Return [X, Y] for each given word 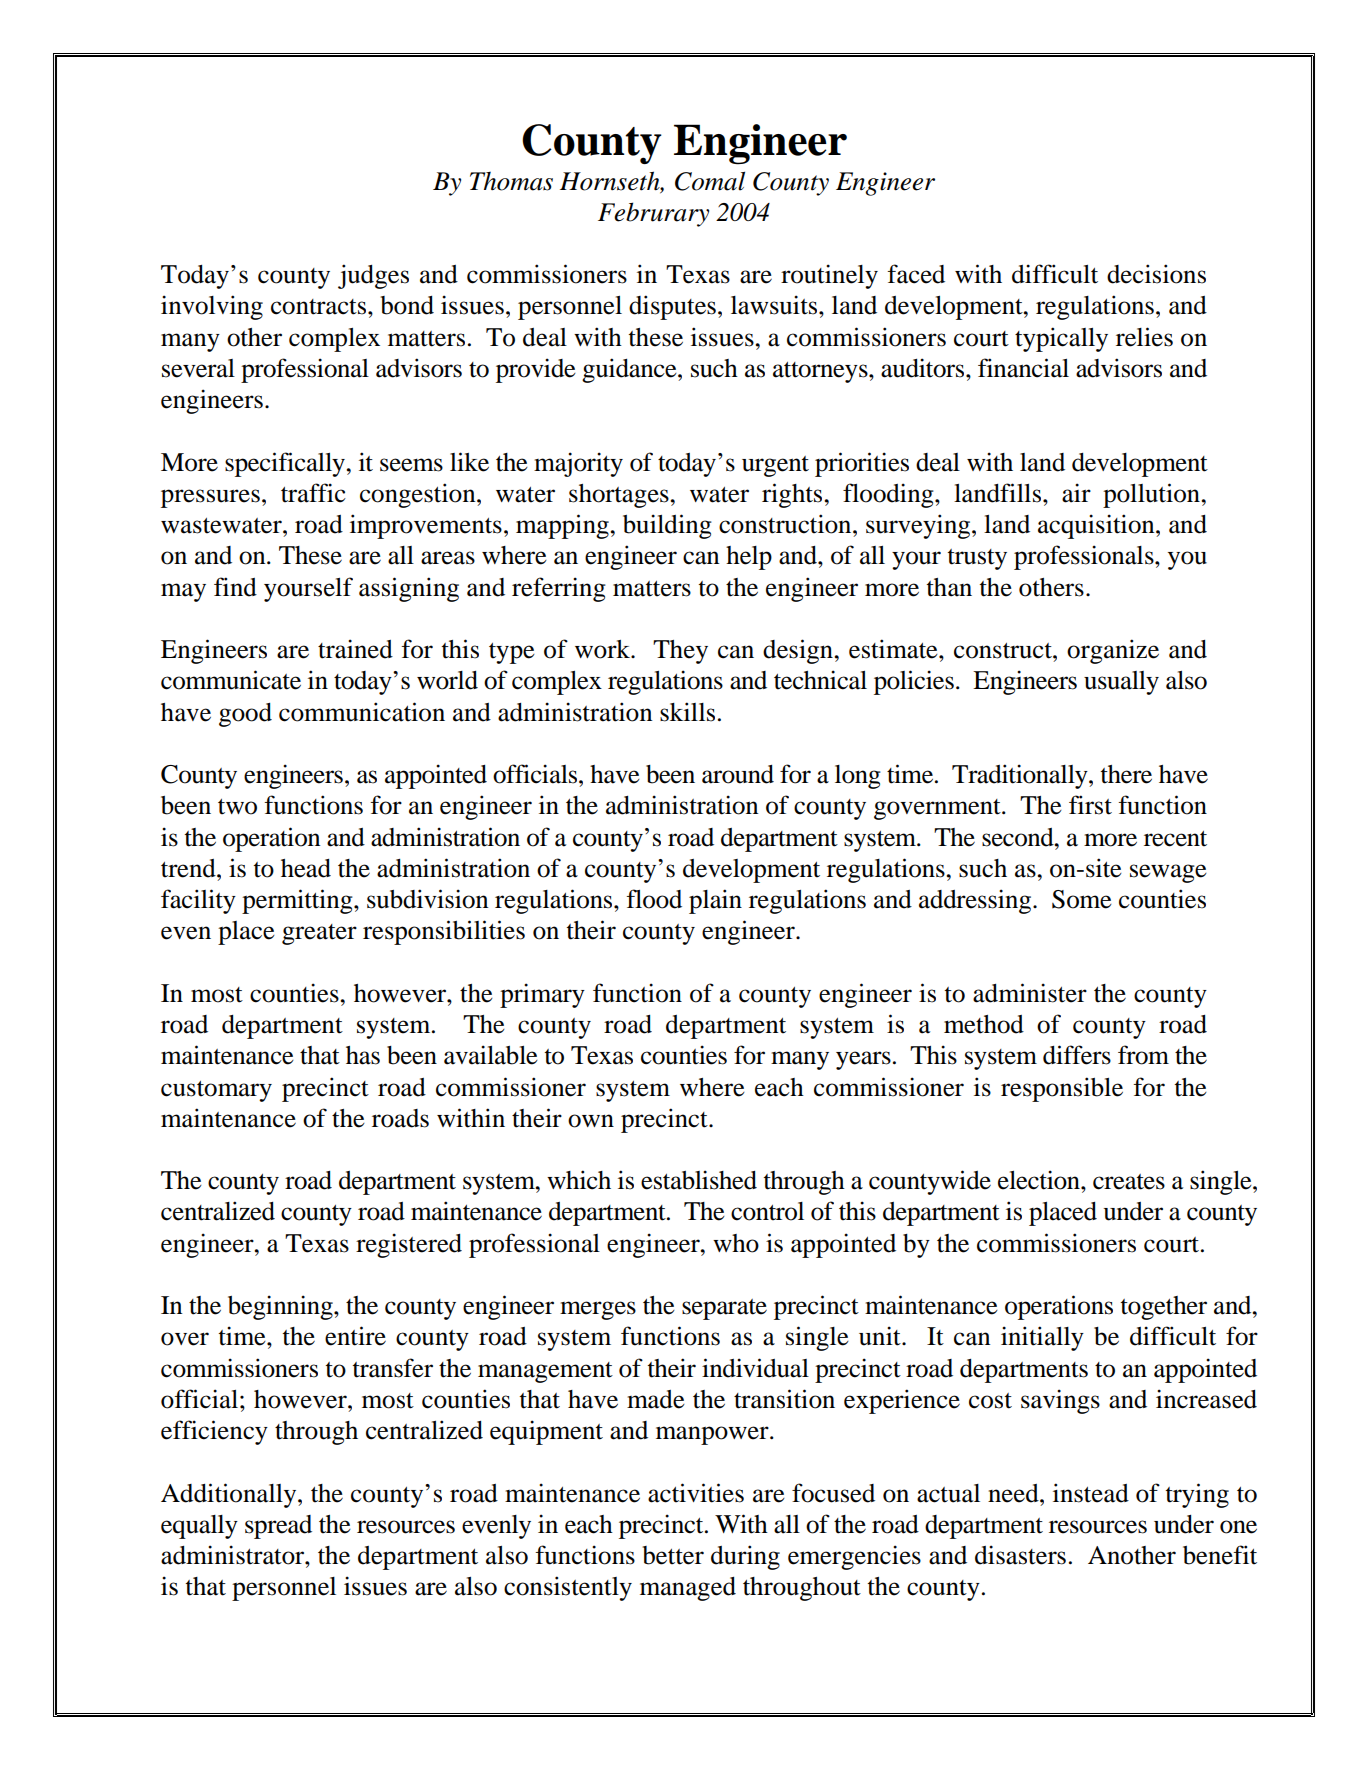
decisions [1156, 274]
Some [1082, 899]
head [306, 868]
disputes [672, 307]
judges [373, 276]
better [673, 1555]
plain [715, 901]
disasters [1020, 1555]
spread [278, 1527]
